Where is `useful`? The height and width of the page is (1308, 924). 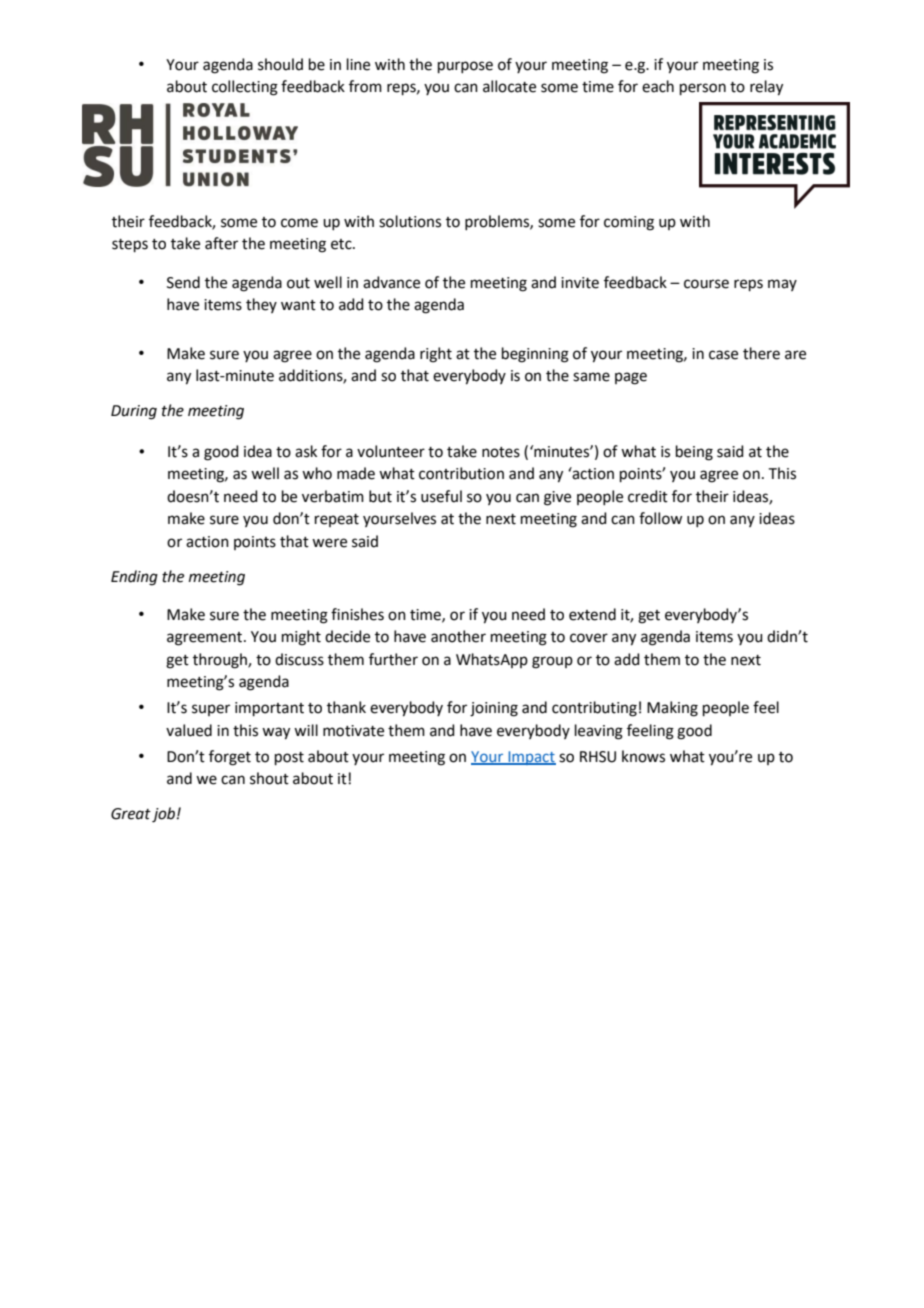 useful is located at coordinates (441, 496).
